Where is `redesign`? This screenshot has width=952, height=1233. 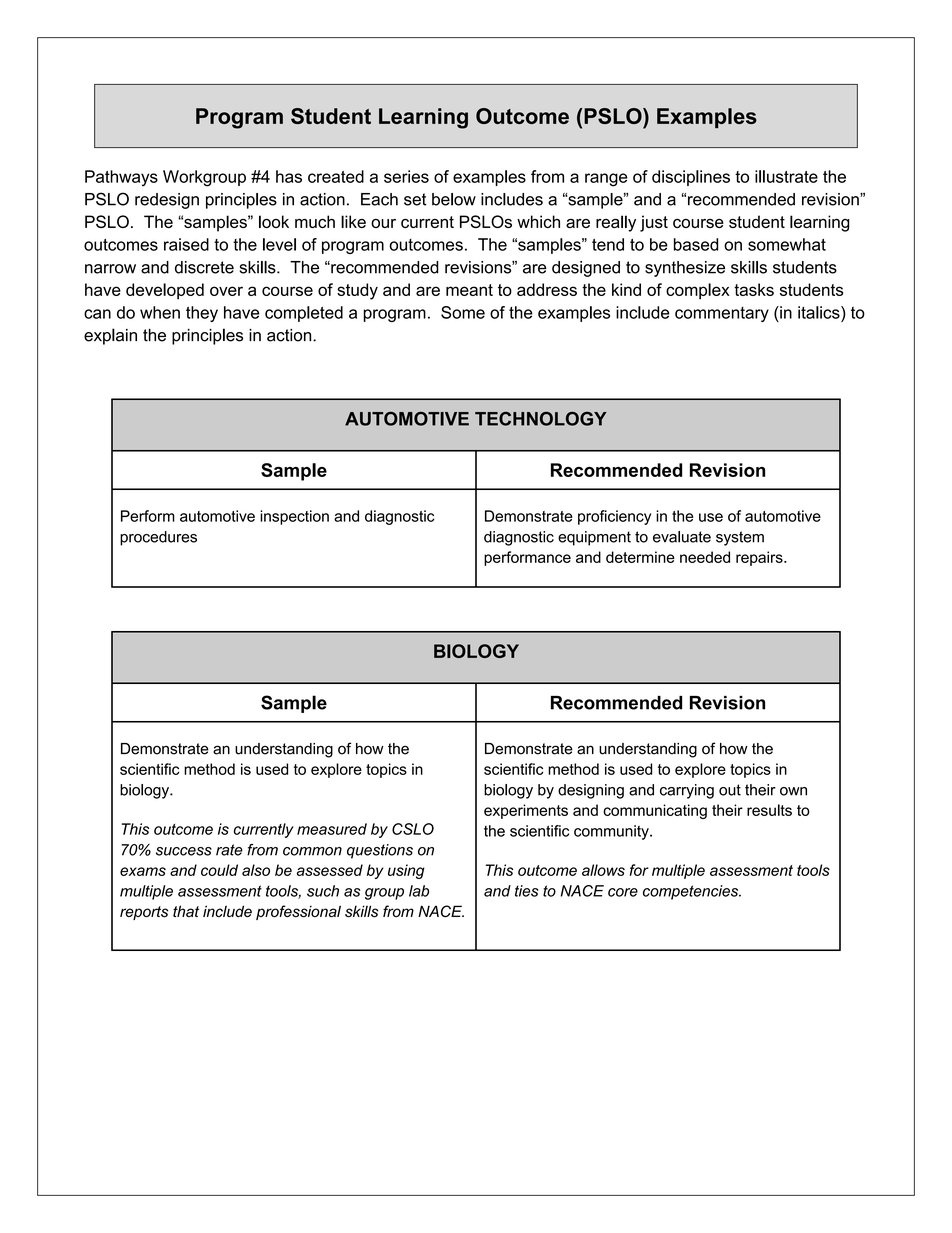 redesign is located at coordinates (167, 201).
